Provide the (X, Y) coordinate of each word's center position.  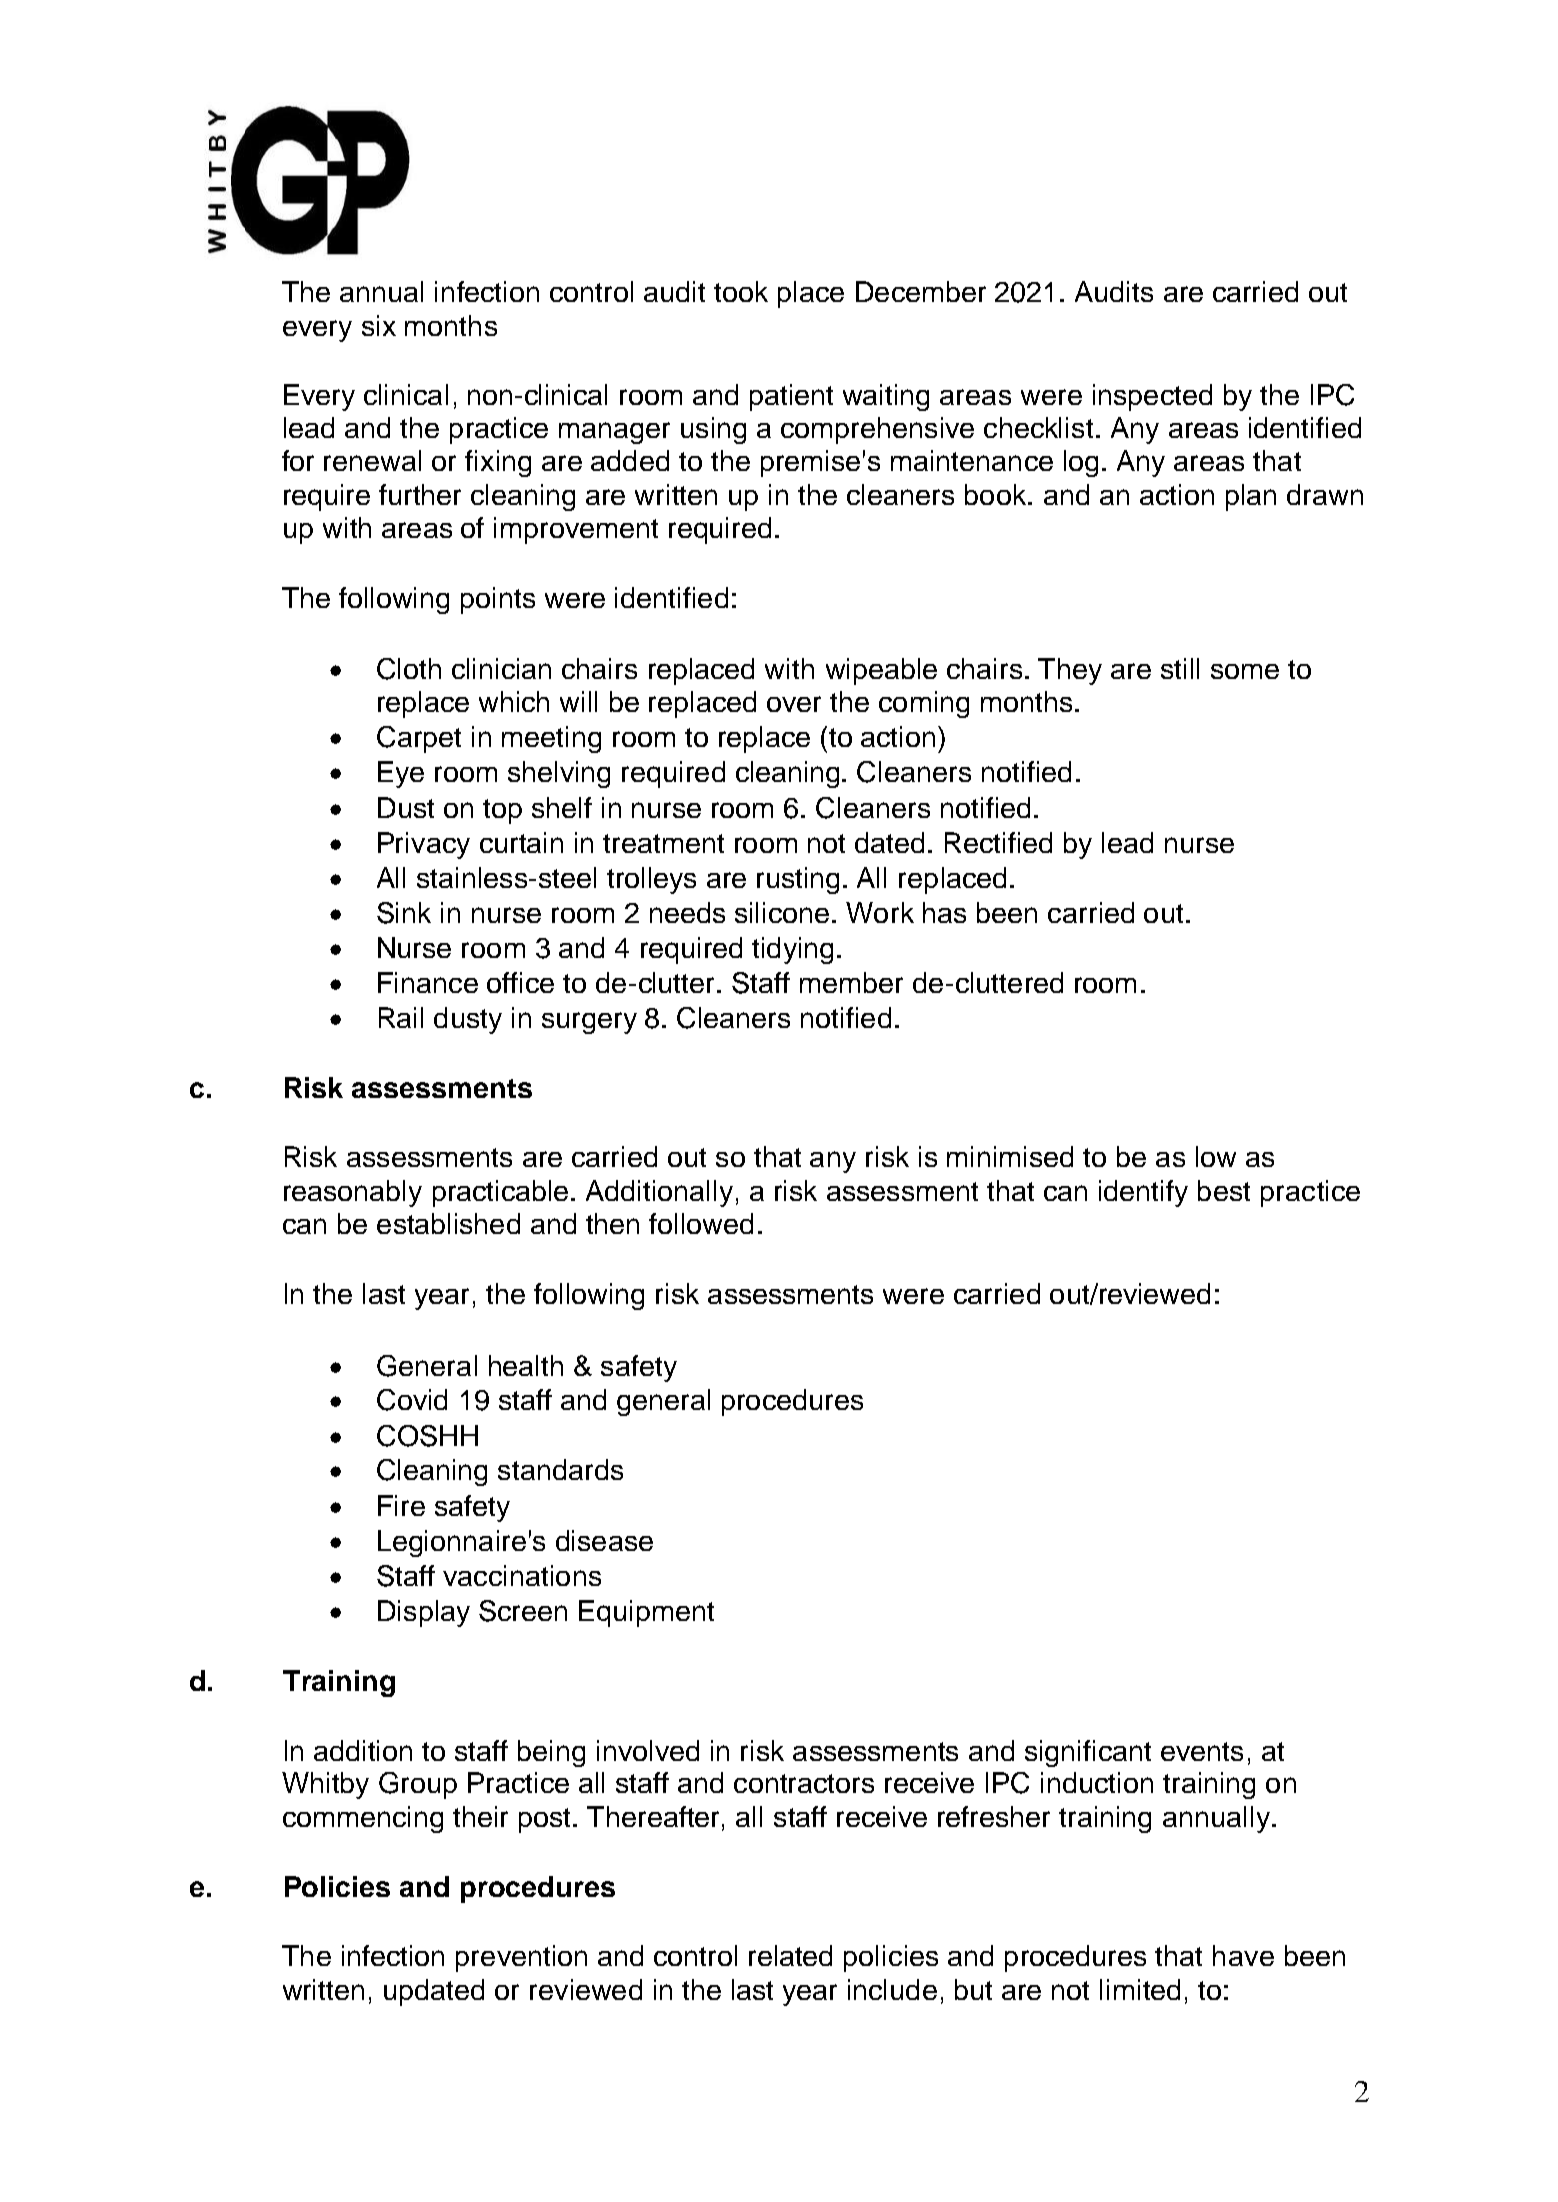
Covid (412, 1400)
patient (791, 397)
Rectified (998, 842)
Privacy (424, 845)
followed (701, 1223)
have (1243, 1955)
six (379, 325)
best (1224, 1190)
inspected (1152, 397)
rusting (798, 880)
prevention (521, 1958)
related (790, 1955)
